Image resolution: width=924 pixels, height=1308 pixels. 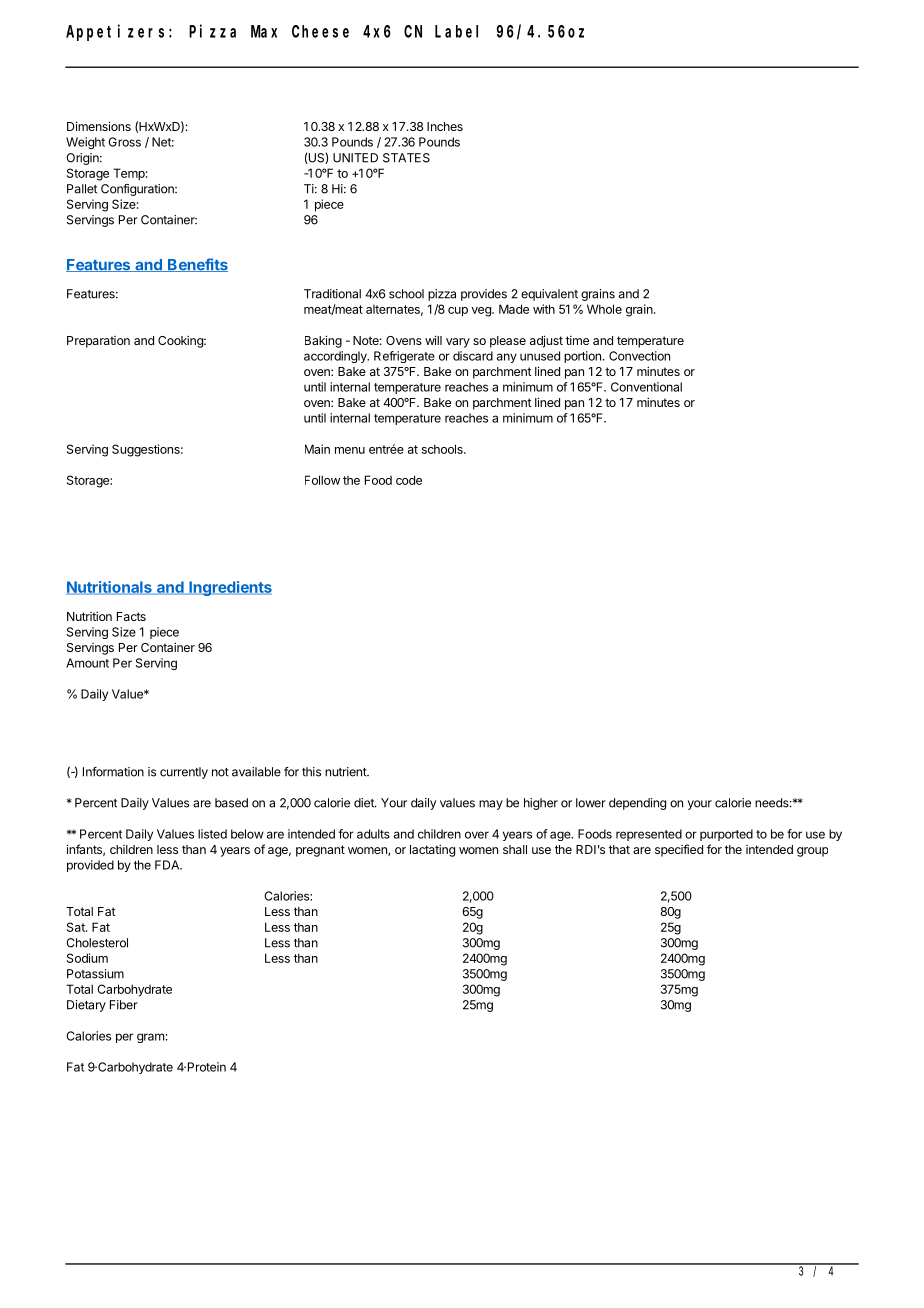 What do you see at coordinates (124, 1005) in the document?
I see `Fiber` at bounding box center [124, 1005].
